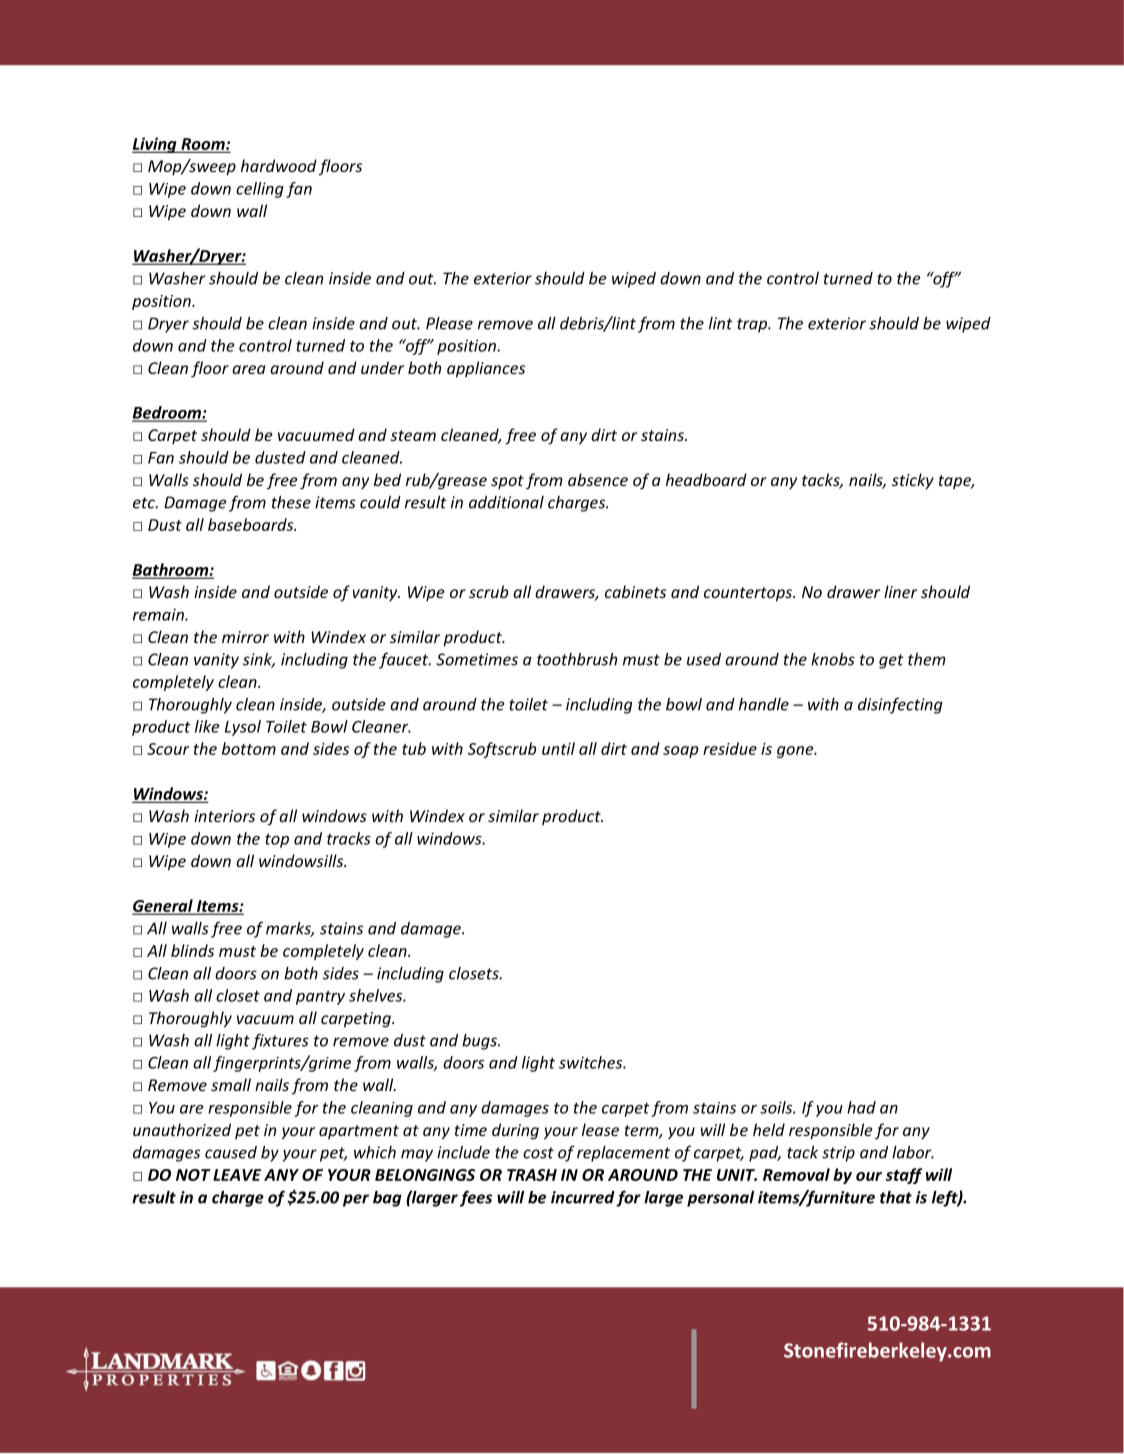 This document has width=1124, height=1454. Describe the element at coordinates (243, 728) in the document. I see `Lysol` at that location.
